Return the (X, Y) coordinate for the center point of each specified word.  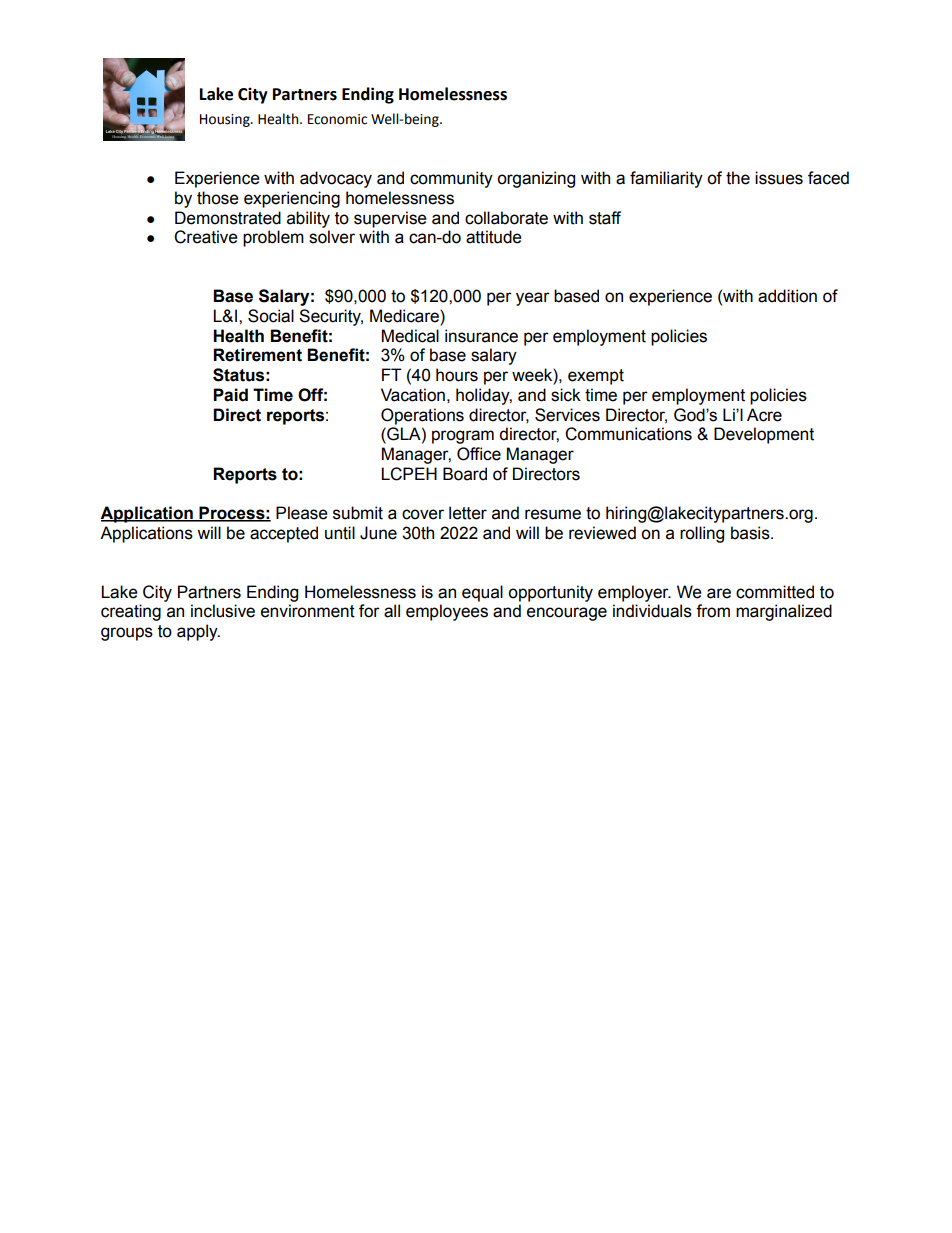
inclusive (223, 611)
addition (787, 296)
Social (271, 316)
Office (479, 454)
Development (764, 435)
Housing (226, 120)
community (451, 179)
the (738, 178)
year (533, 299)
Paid (230, 395)
